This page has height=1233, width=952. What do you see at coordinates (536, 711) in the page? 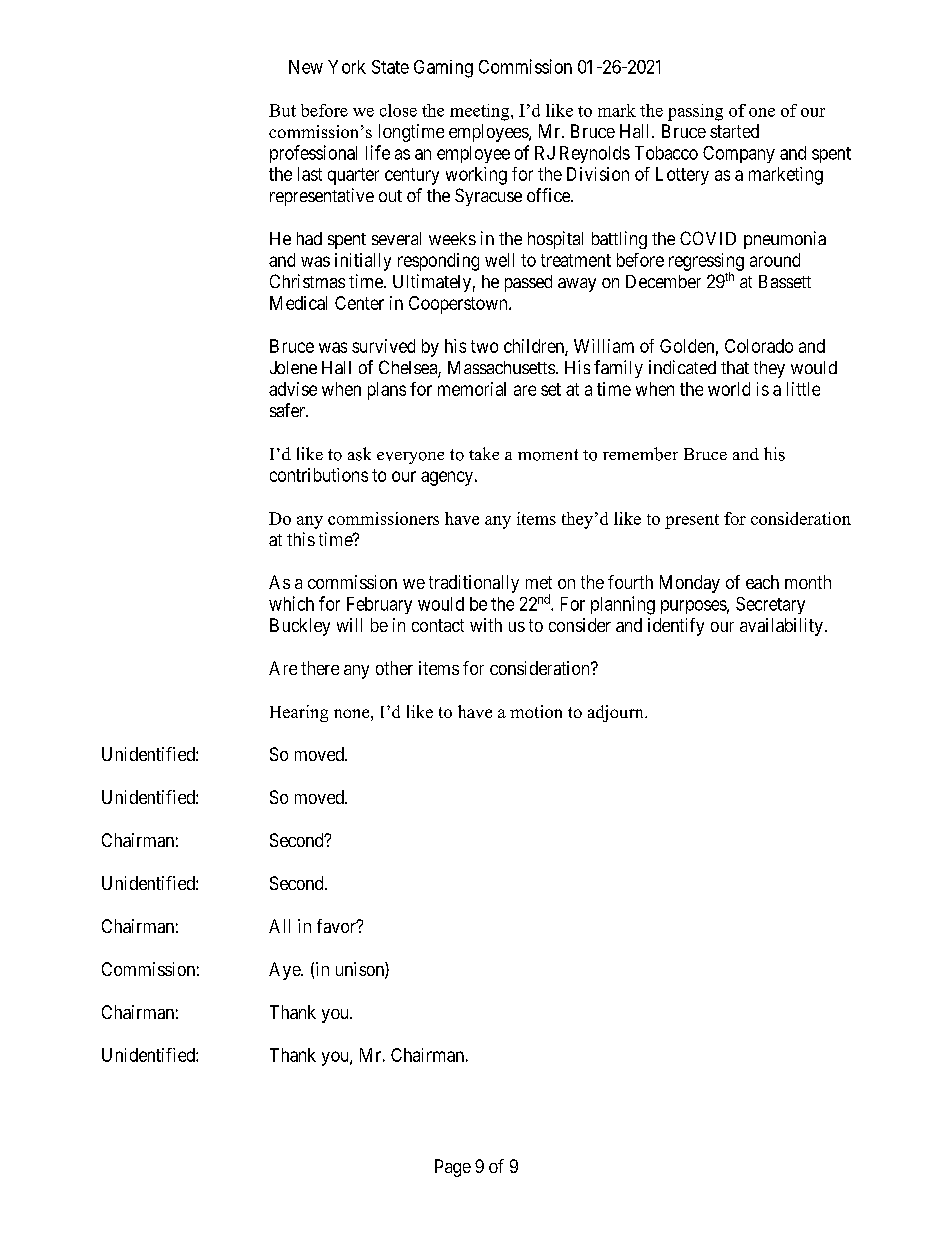
I see `motion` at bounding box center [536, 711].
